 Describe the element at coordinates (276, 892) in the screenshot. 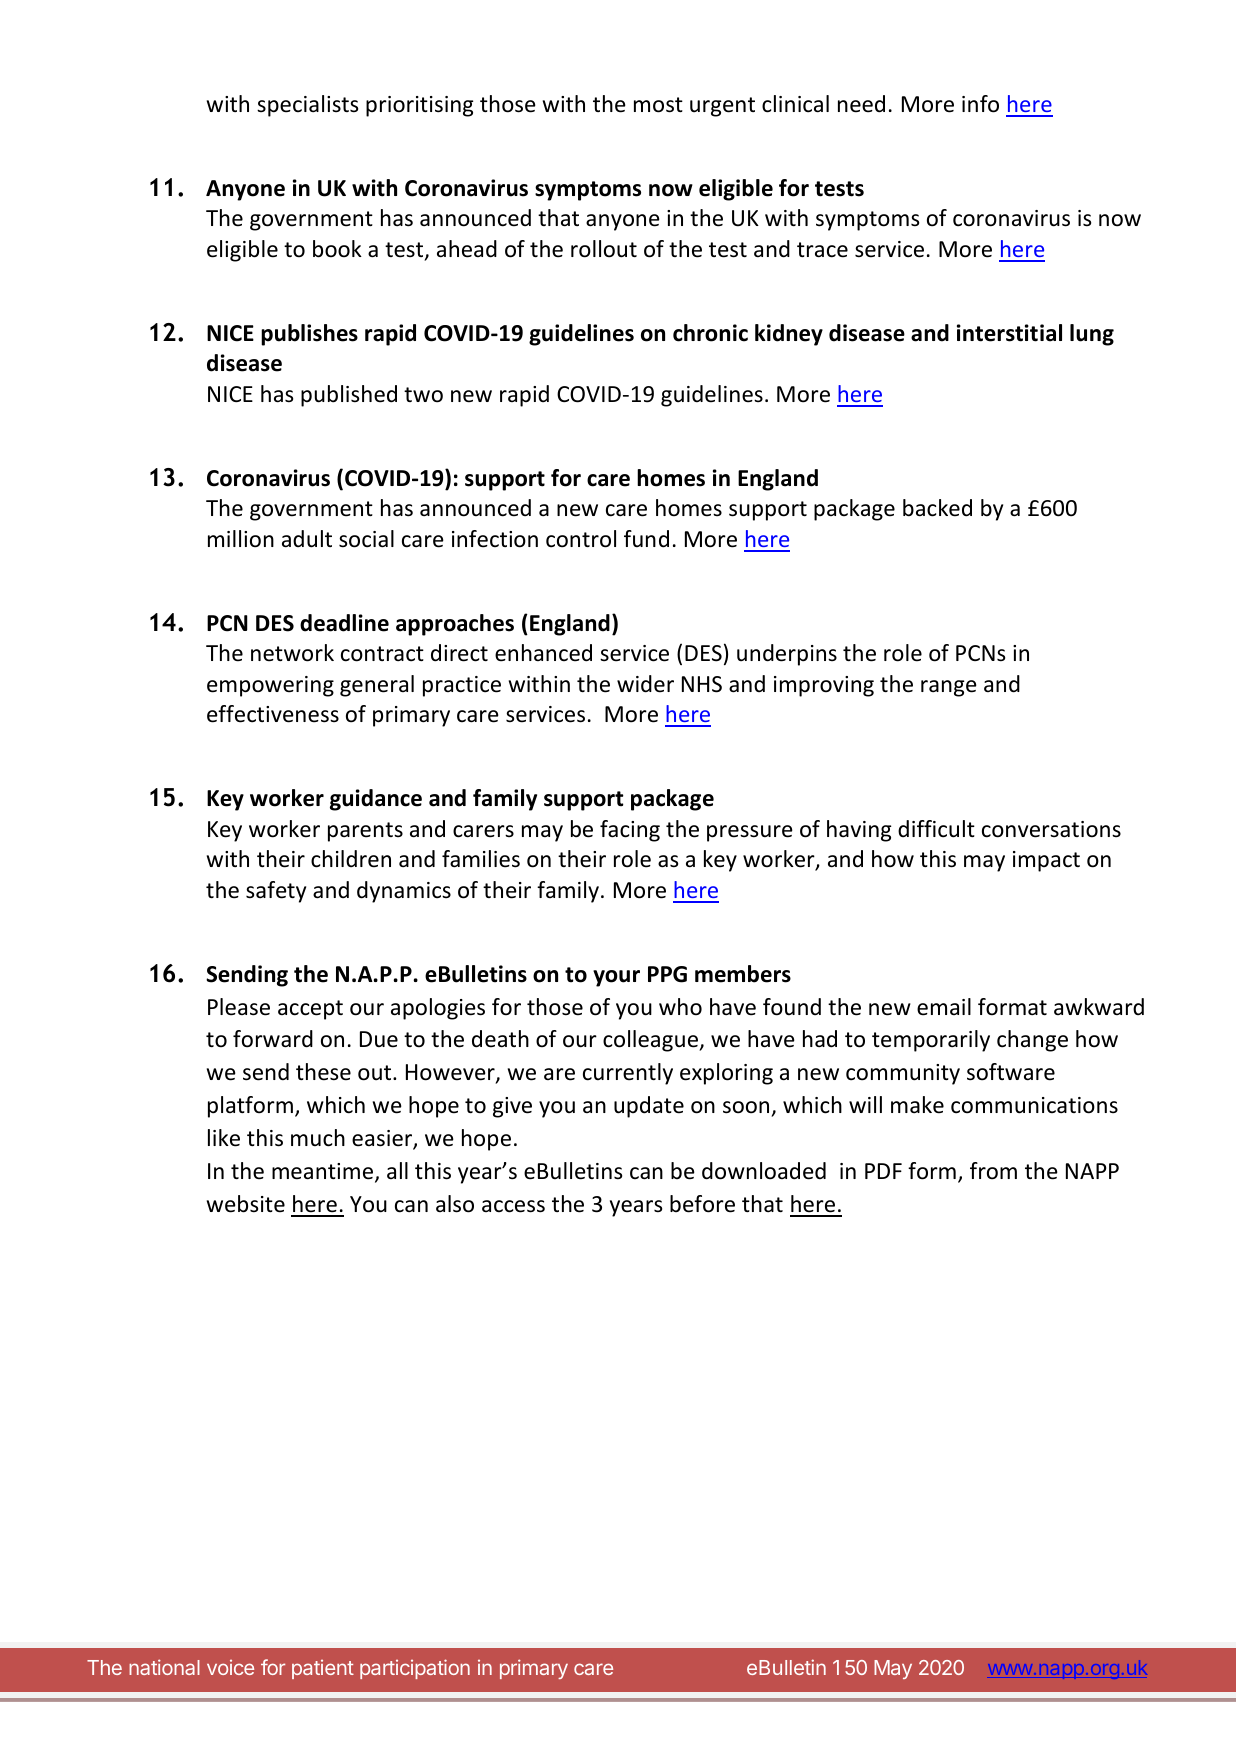

I see `safety` at that location.
